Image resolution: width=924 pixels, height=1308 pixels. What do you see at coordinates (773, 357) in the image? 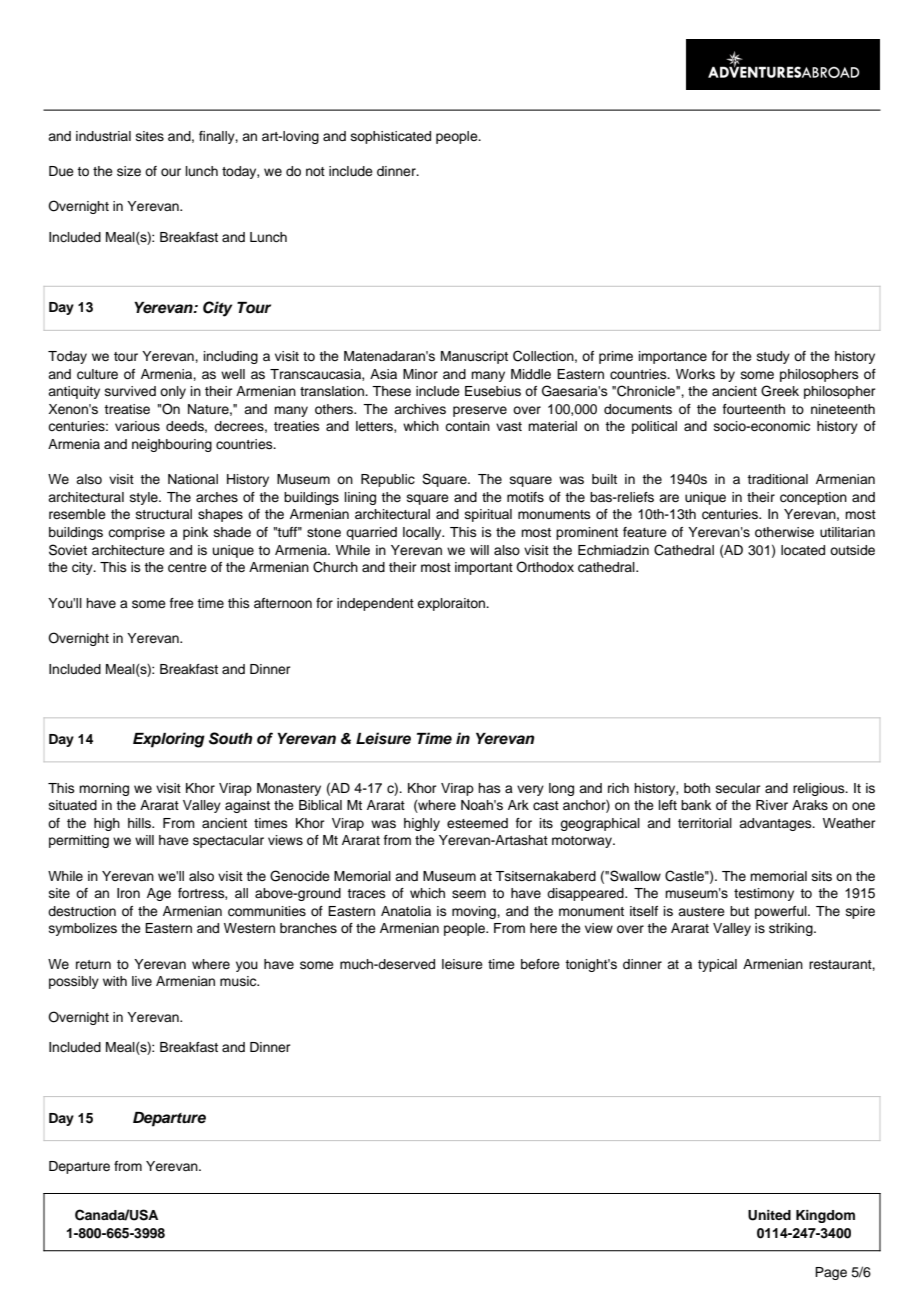
I see `study` at bounding box center [773, 357].
